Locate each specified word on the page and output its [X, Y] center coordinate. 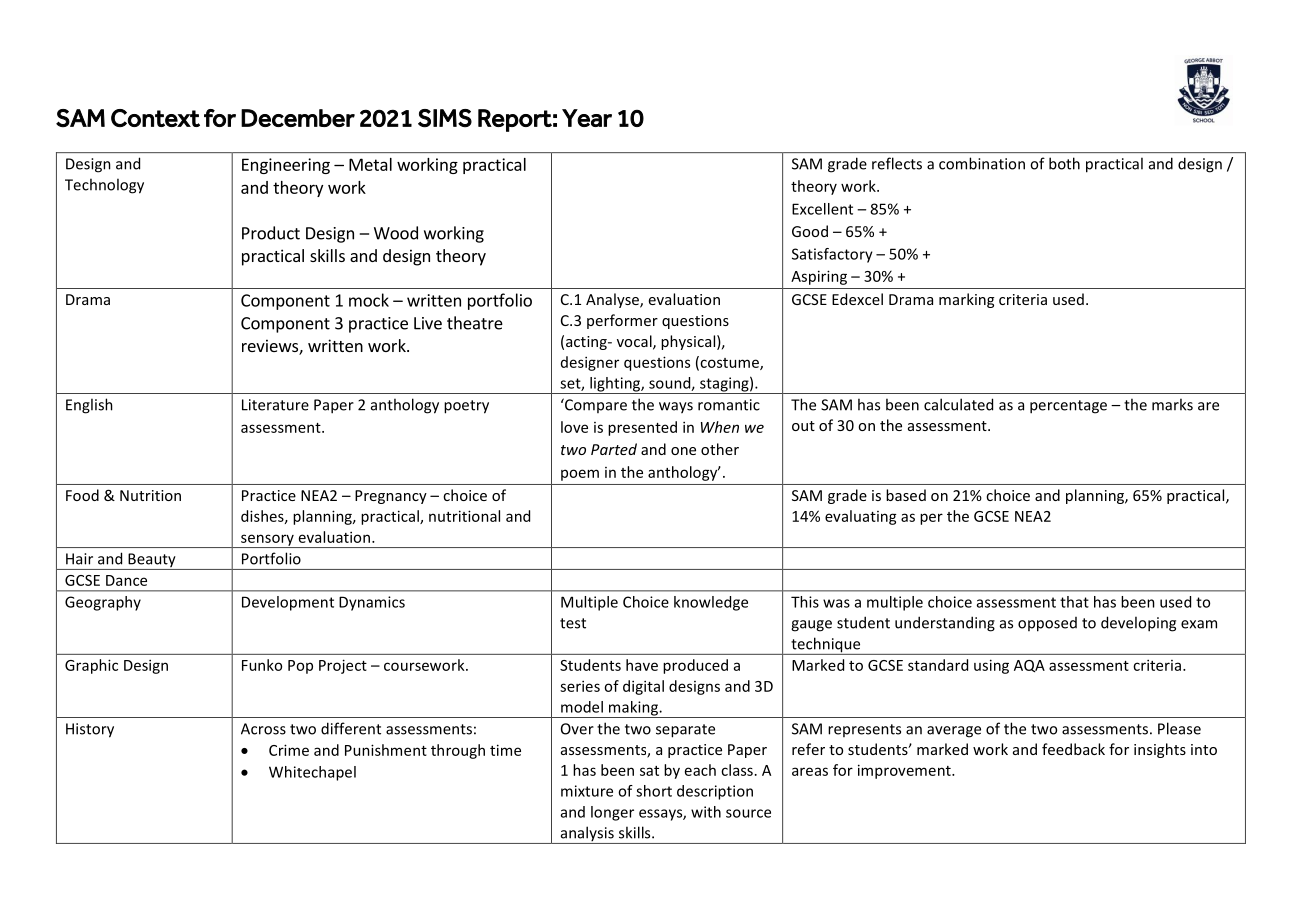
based [906, 495]
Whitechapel [312, 773]
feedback [1073, 749]
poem [580, 475]
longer [612, 813]
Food [82, 495]
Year [587, 118]
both [1064, 163]
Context [155, 118]
